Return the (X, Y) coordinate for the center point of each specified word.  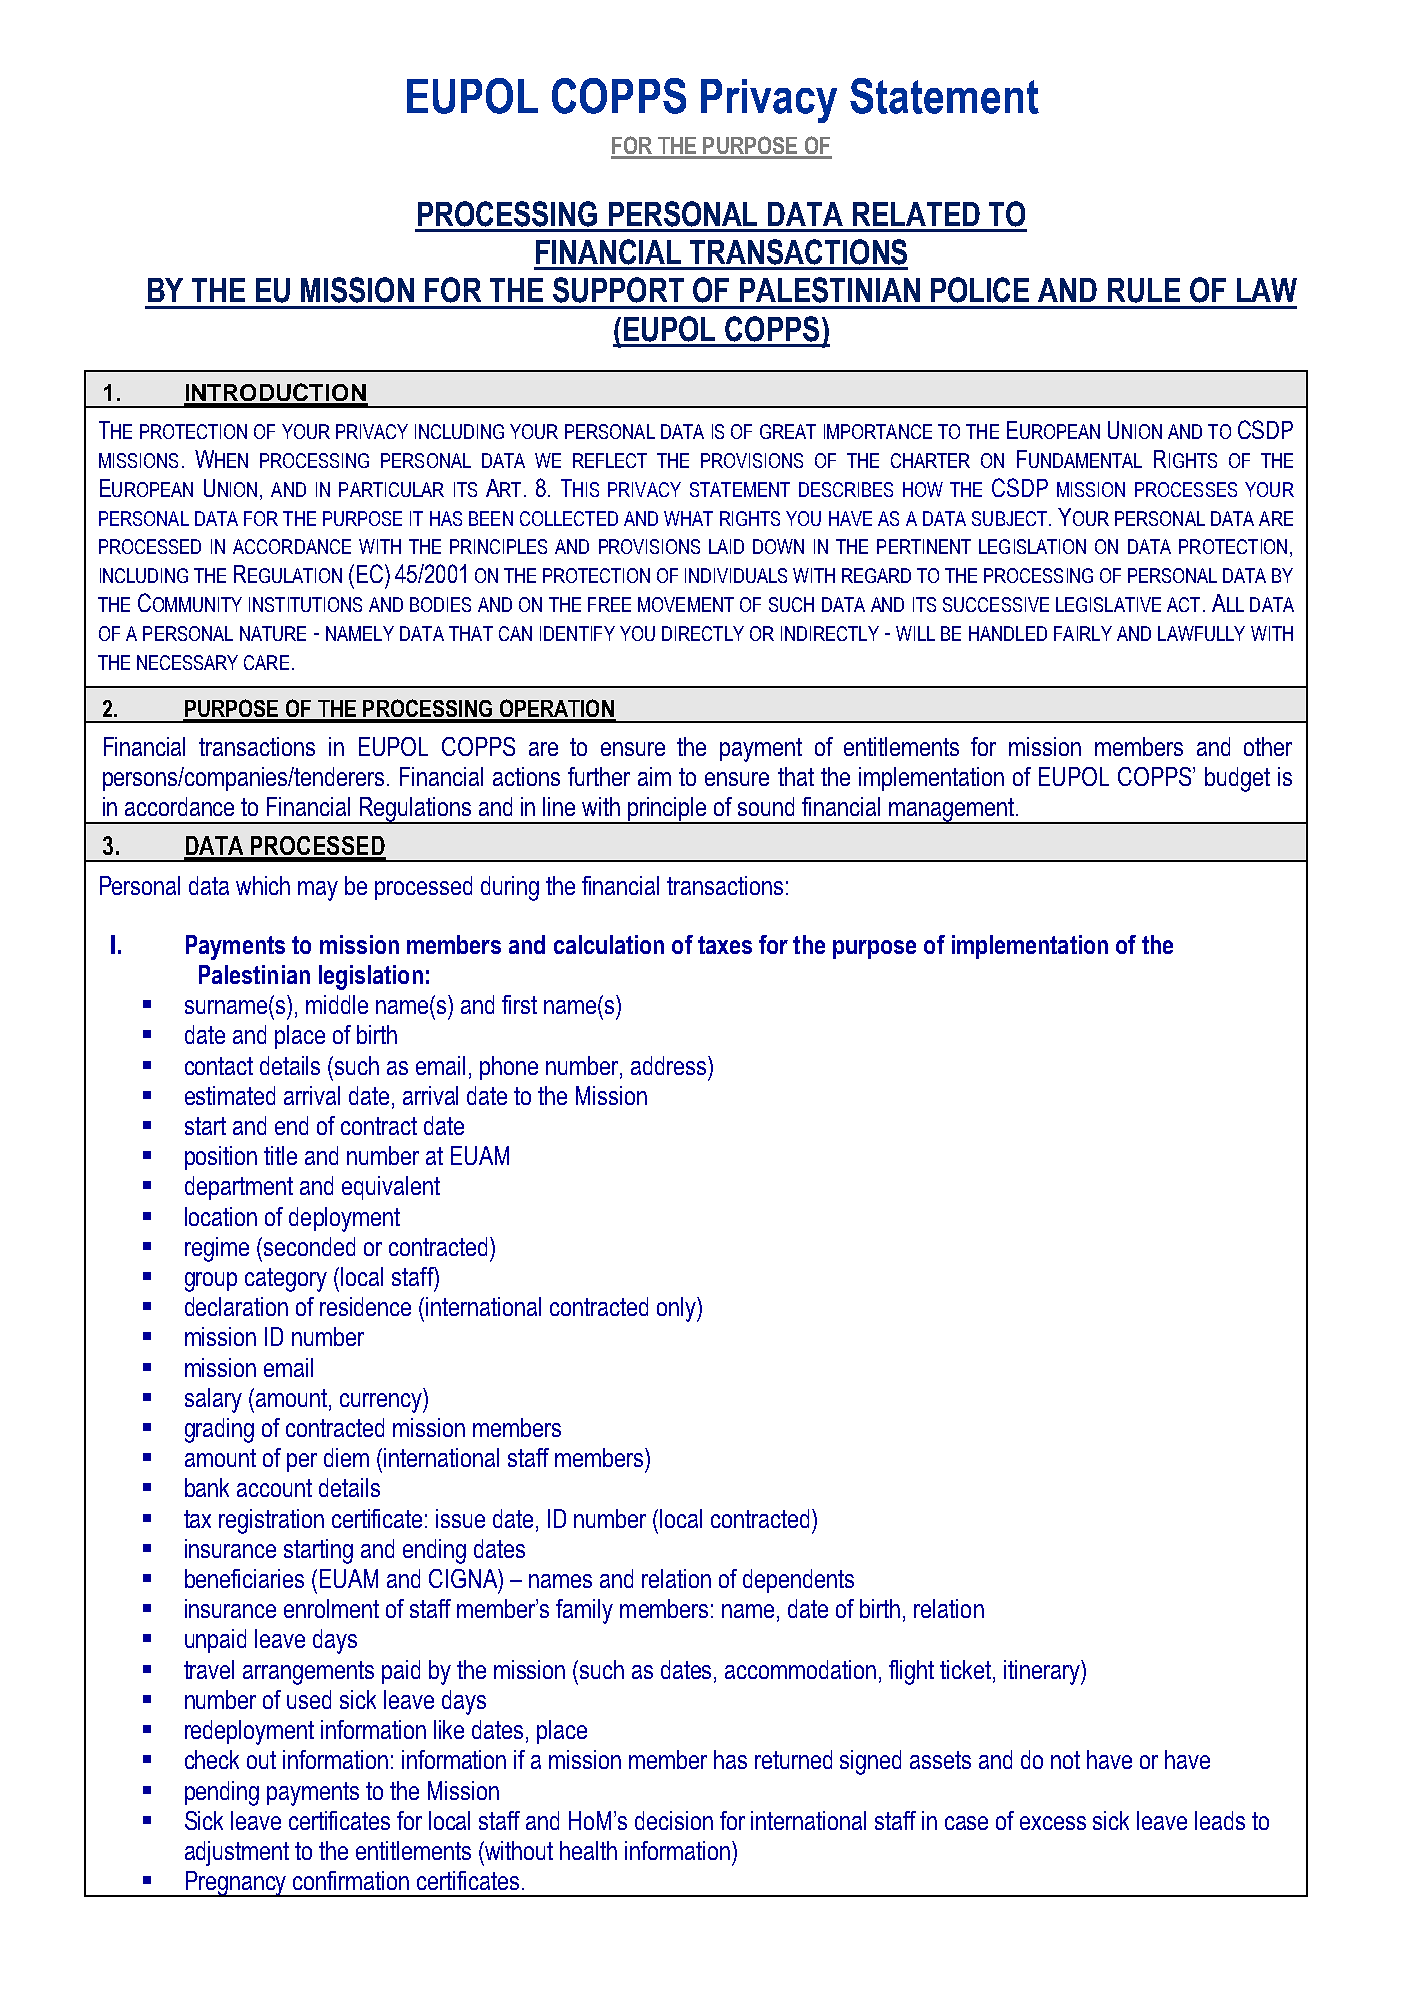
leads (1220, 1820)
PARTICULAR (391, 489)
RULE (1144, 290)
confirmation (351, 1880)
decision (674, 1820)
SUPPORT (618, 290)
